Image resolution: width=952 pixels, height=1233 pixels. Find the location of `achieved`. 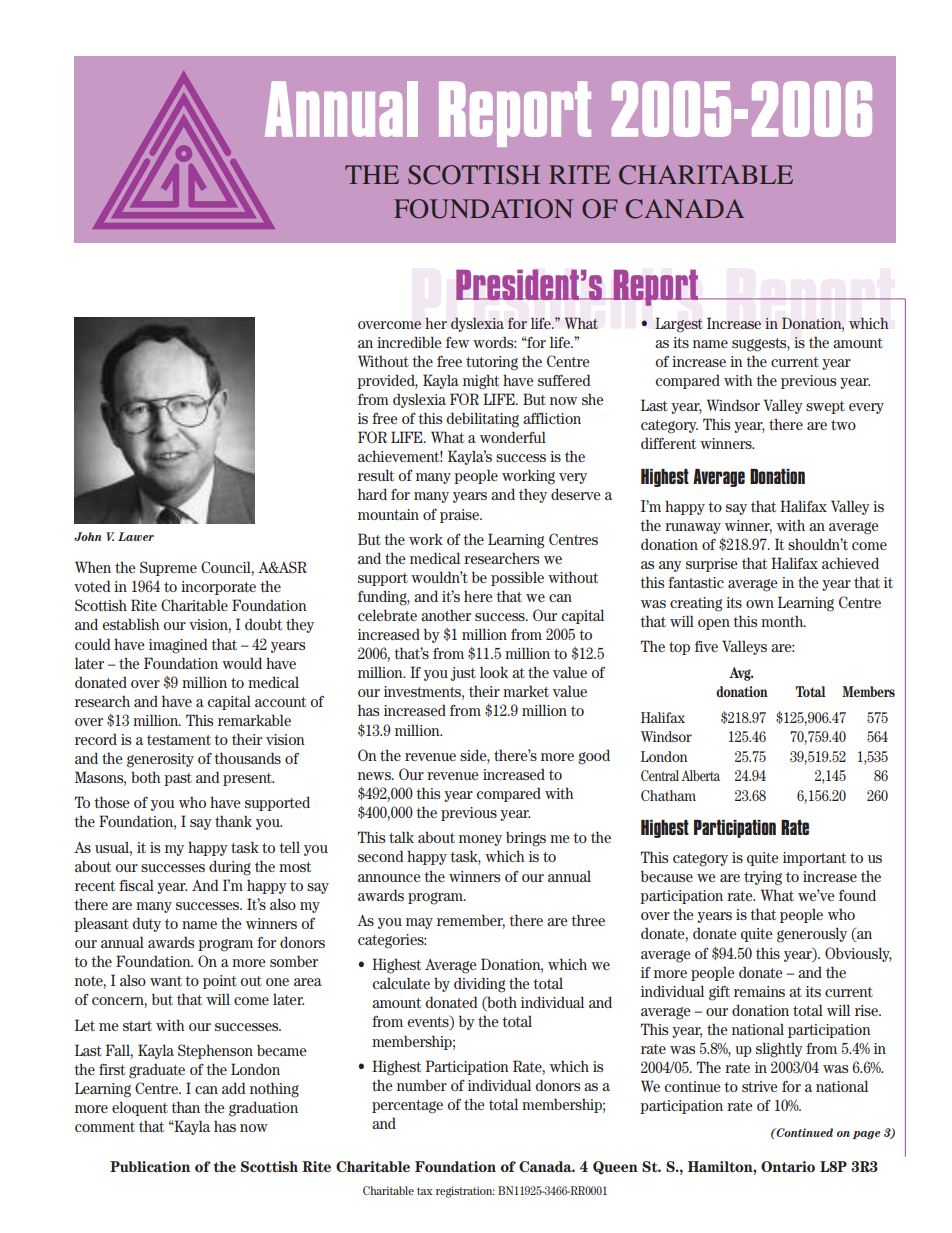

achieved is located at coordinates (850, 563).
